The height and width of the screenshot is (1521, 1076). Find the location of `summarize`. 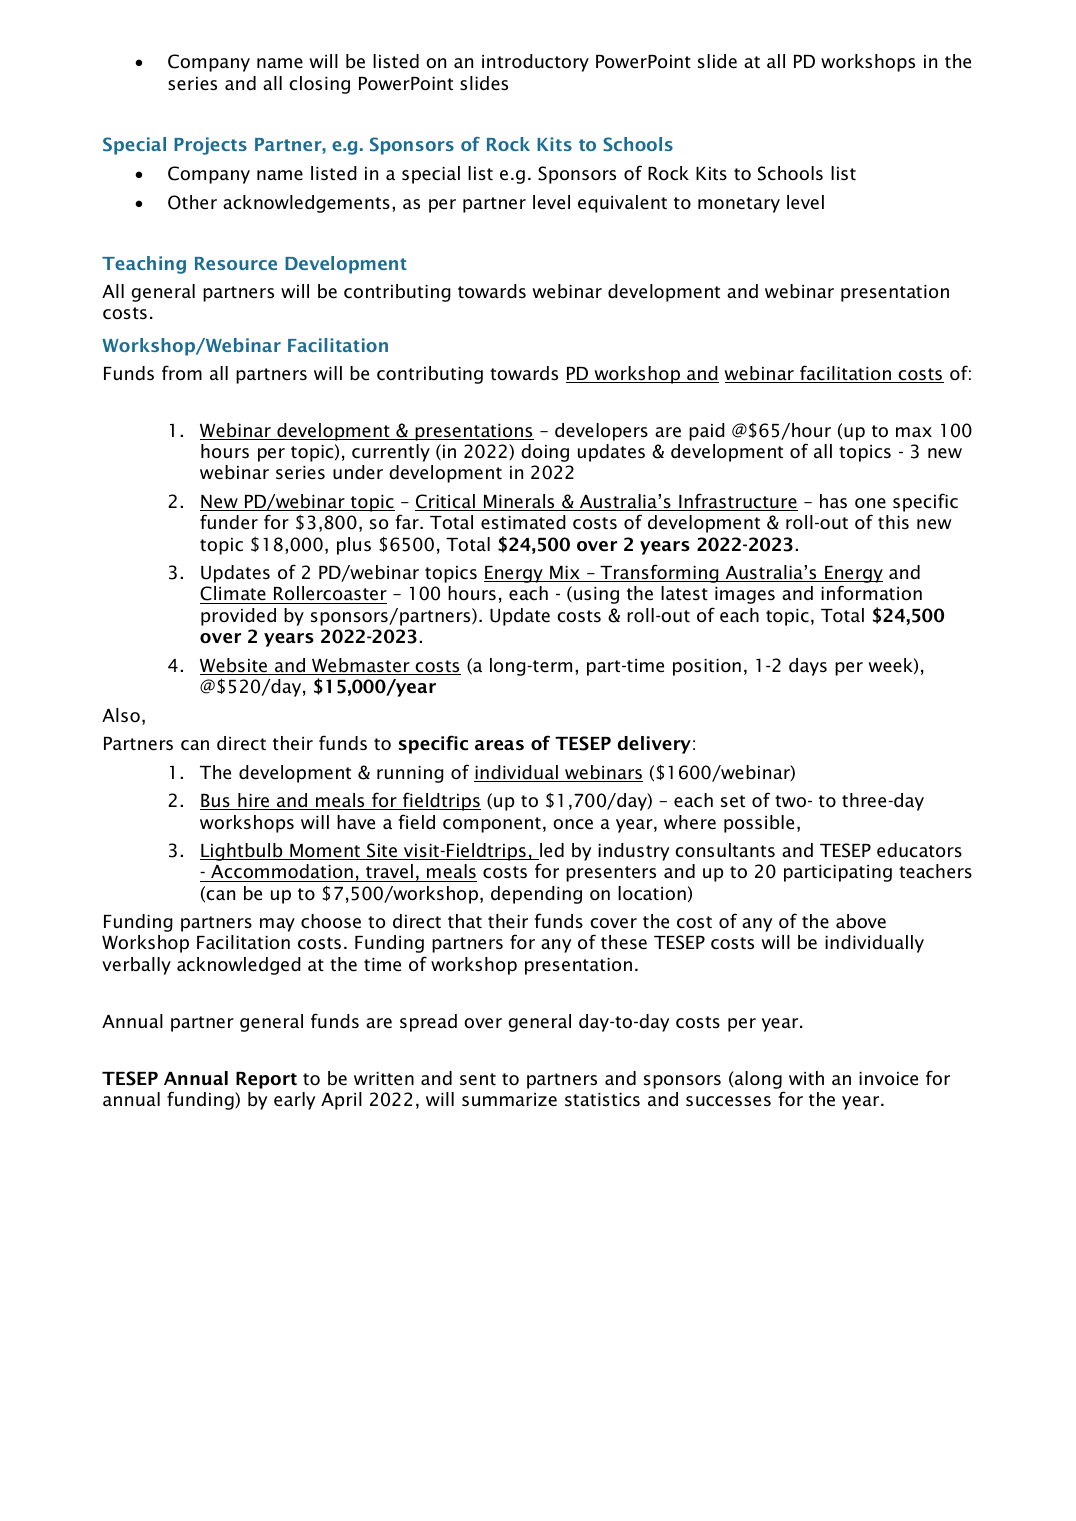

summarize is located at coordinates (509, 1100).
